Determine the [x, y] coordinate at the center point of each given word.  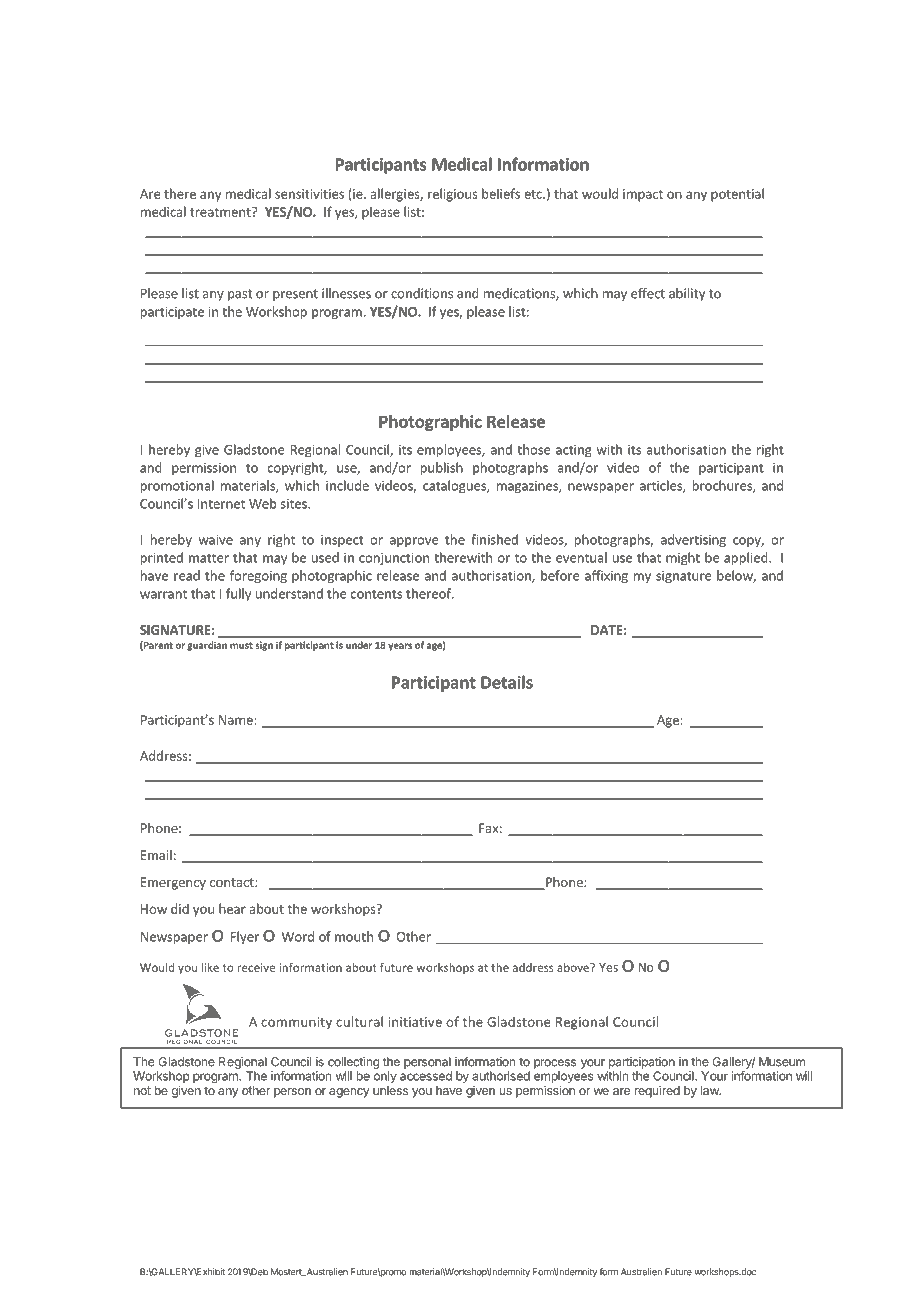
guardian [207, 646]
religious [453, 195]
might [683, 558]
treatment [221, 212]
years [400, 647]
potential [737, 195]
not [142, 1090]
